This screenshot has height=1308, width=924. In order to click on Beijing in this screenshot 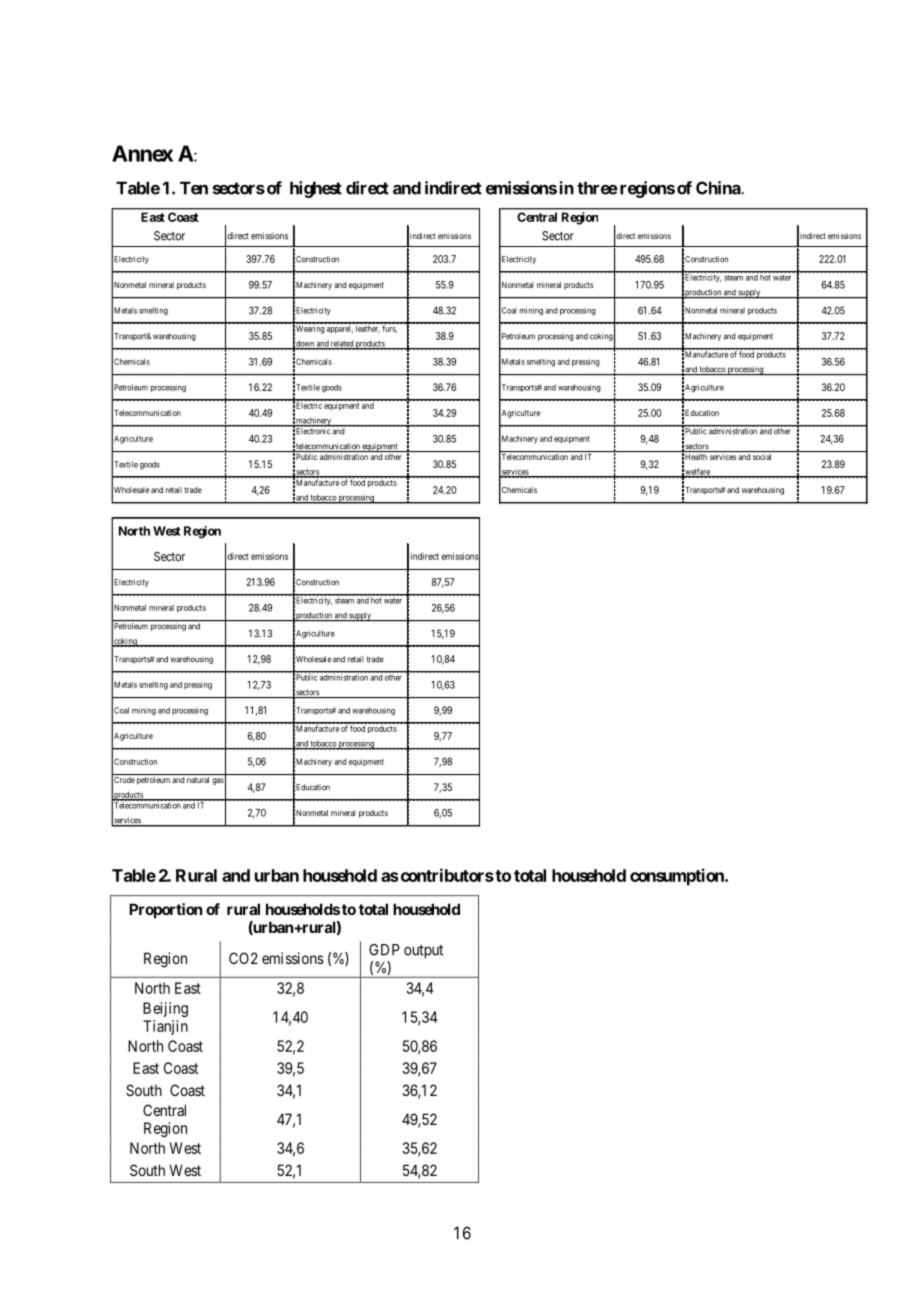, I will do `click(165, 1009)`.
